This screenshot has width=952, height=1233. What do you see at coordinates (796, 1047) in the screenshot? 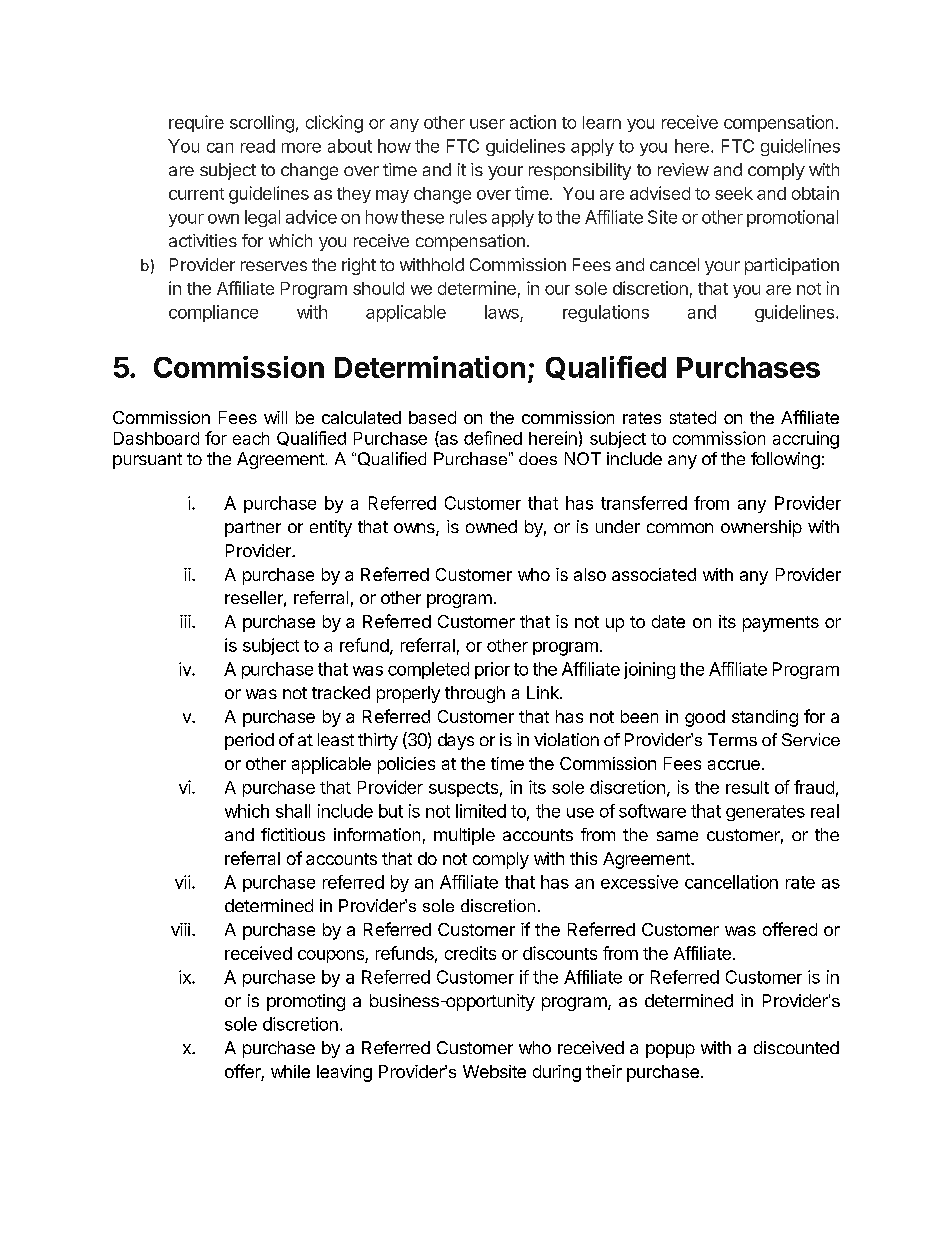
I see `discounted` at bounding box center [796, 1047].
